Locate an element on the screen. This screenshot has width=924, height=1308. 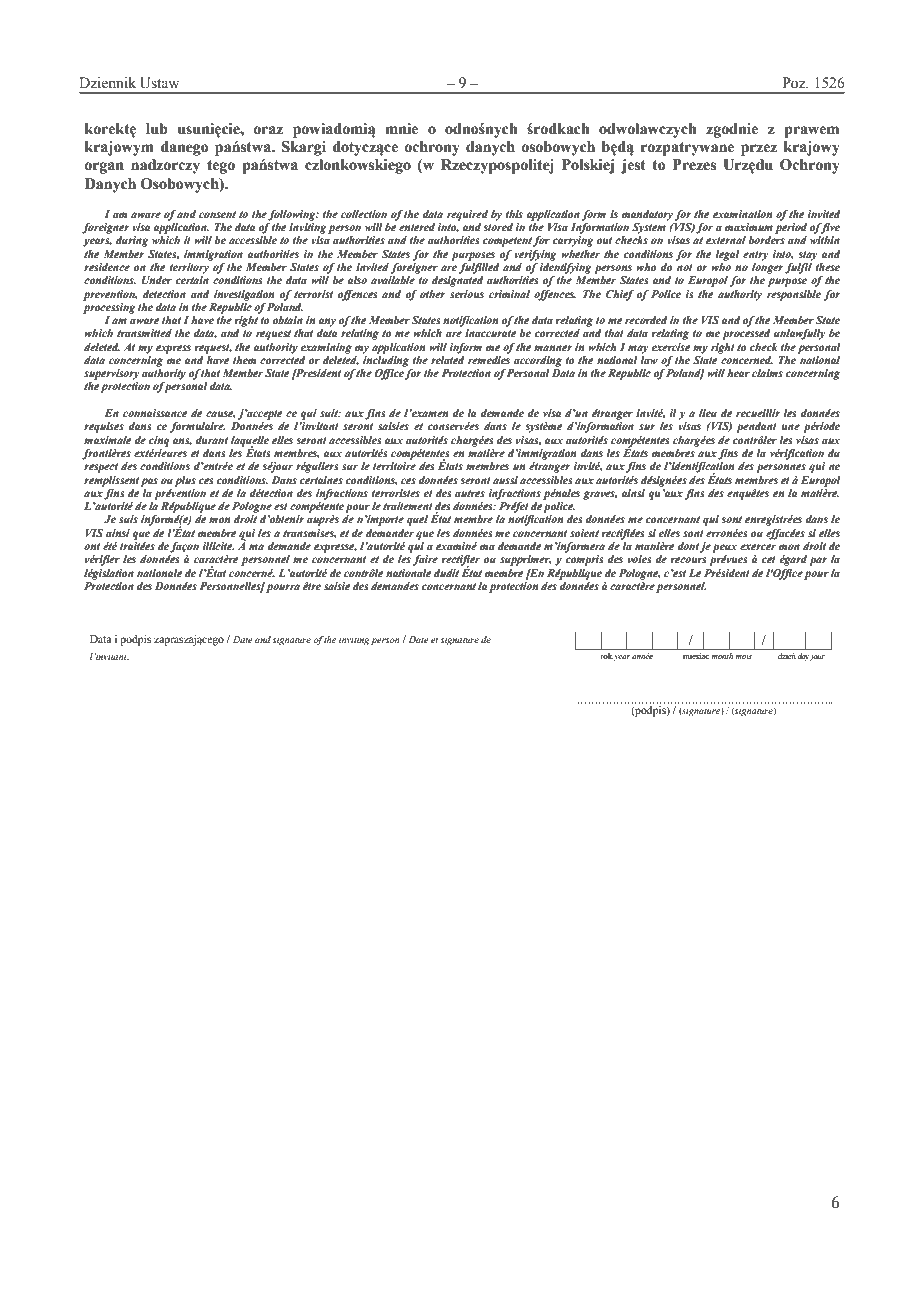
jest is located at coordinates (633, 166).
